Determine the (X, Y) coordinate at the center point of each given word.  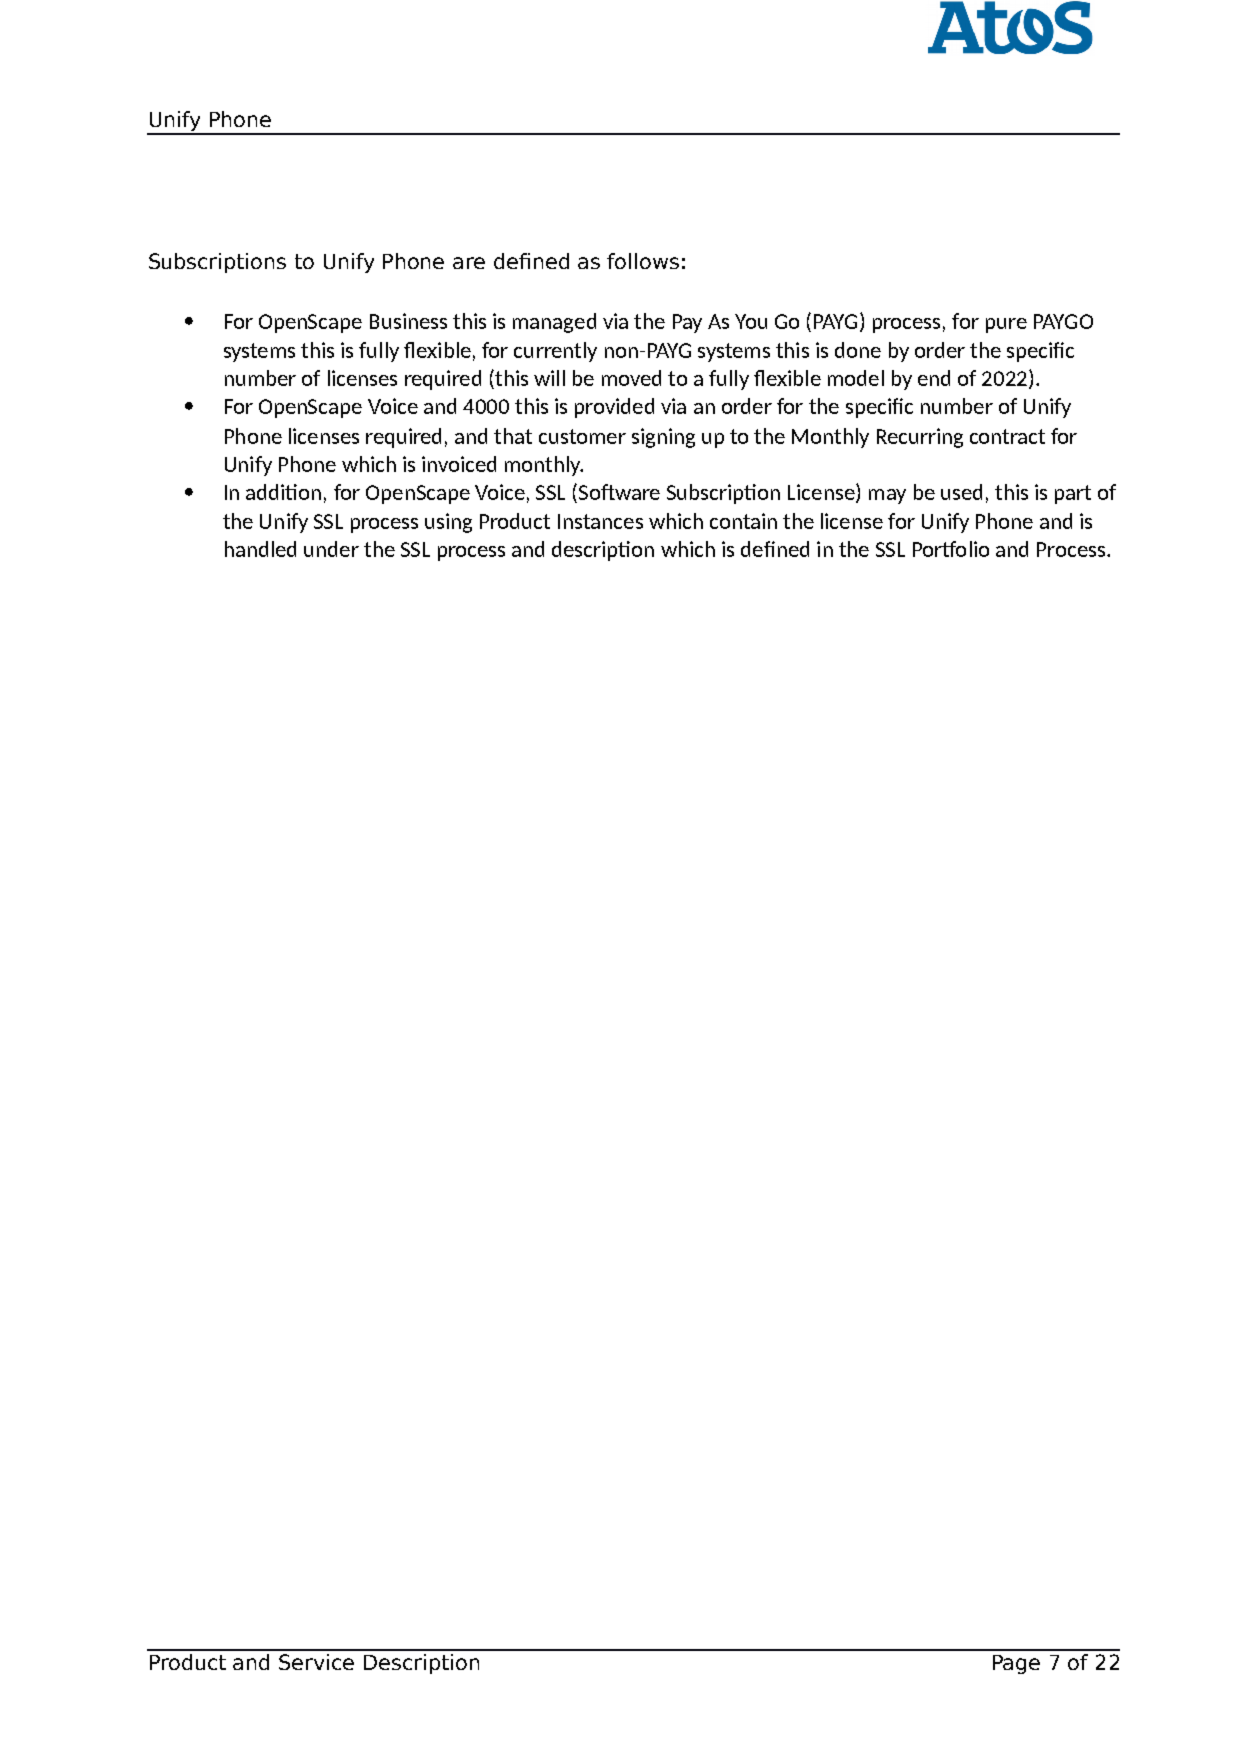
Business (408, 321)
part (1073, 494)
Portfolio (951, 549)
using (448, 523)
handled (260, 549)
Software (619, 492)
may (887, 496)
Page (1016, 1664)
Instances (600, 521)
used (961, 492)
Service (316, 1662)
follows (643, 261)
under (331, 549)
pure (1006, 325)
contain (743, 521)
